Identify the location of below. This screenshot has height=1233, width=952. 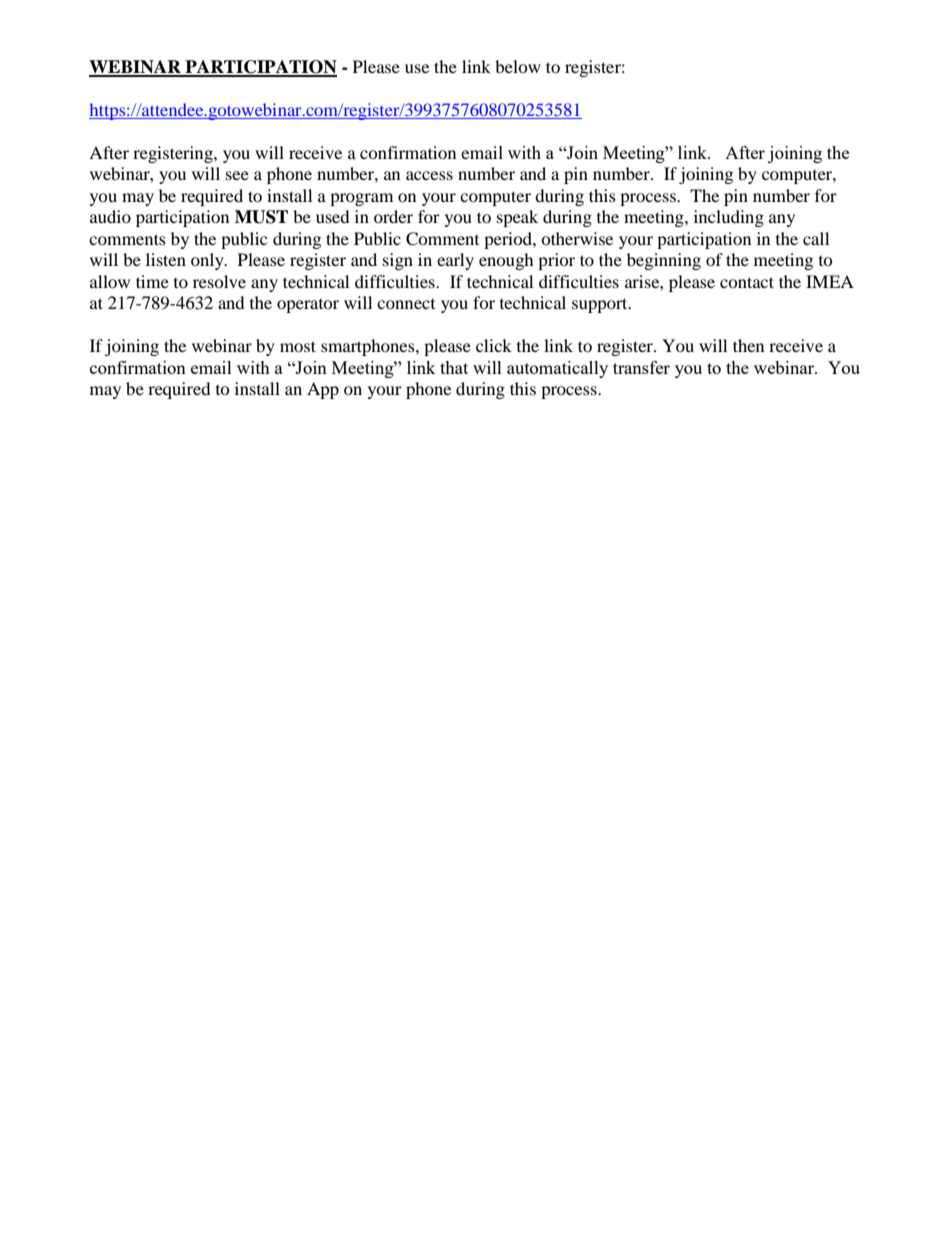
(518, 66).
